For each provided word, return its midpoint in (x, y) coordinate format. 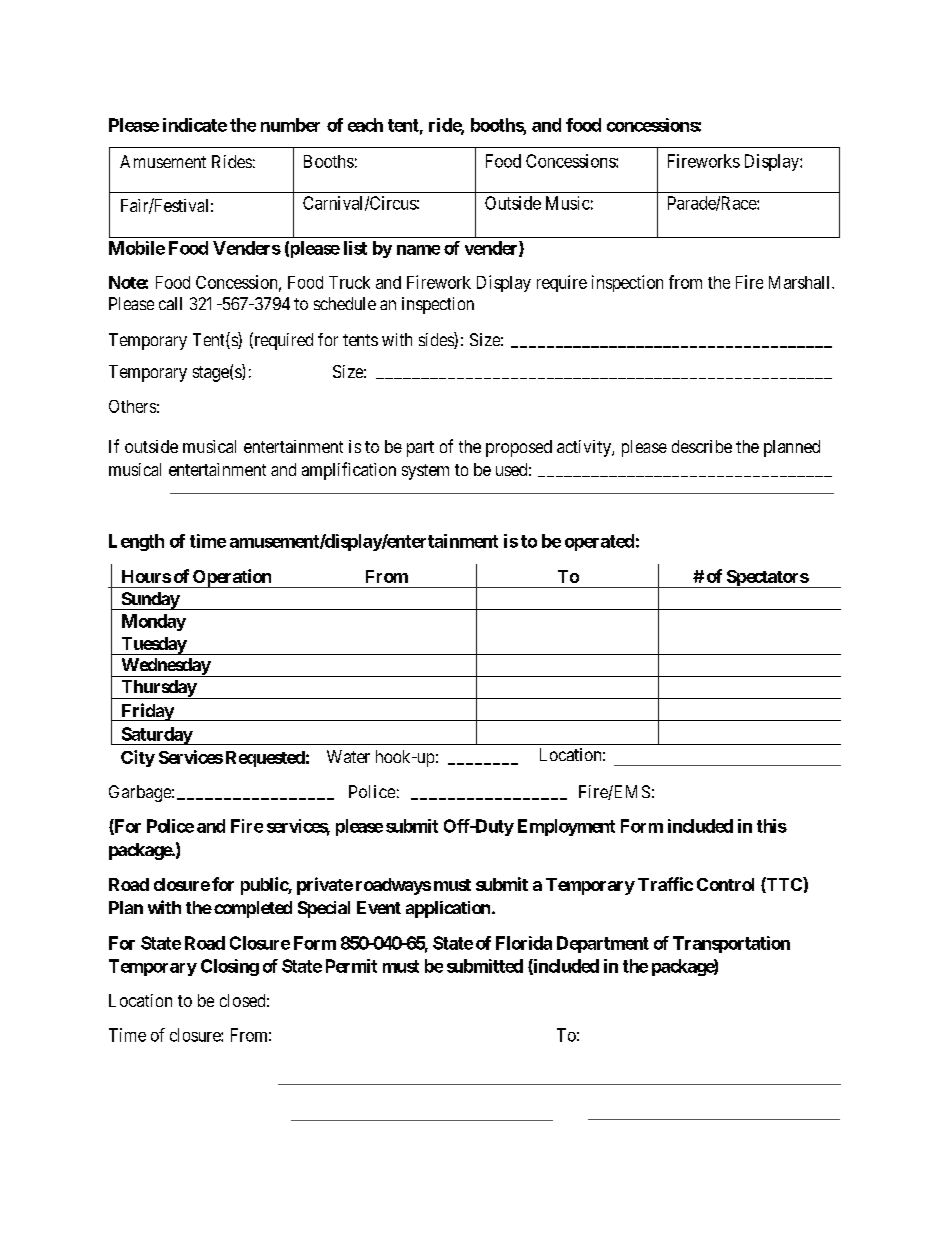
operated (599, 542)
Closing (230, 967)
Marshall (801, 282)
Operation (232, 578)
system (425, 472)
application (448, 909)
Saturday (156, 736)
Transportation (731, 944)
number (290, 125)
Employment (566, 827)
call (170, 303)
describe (702, 446)
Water (348, 756)
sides (437, 340)
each (365, 125)
